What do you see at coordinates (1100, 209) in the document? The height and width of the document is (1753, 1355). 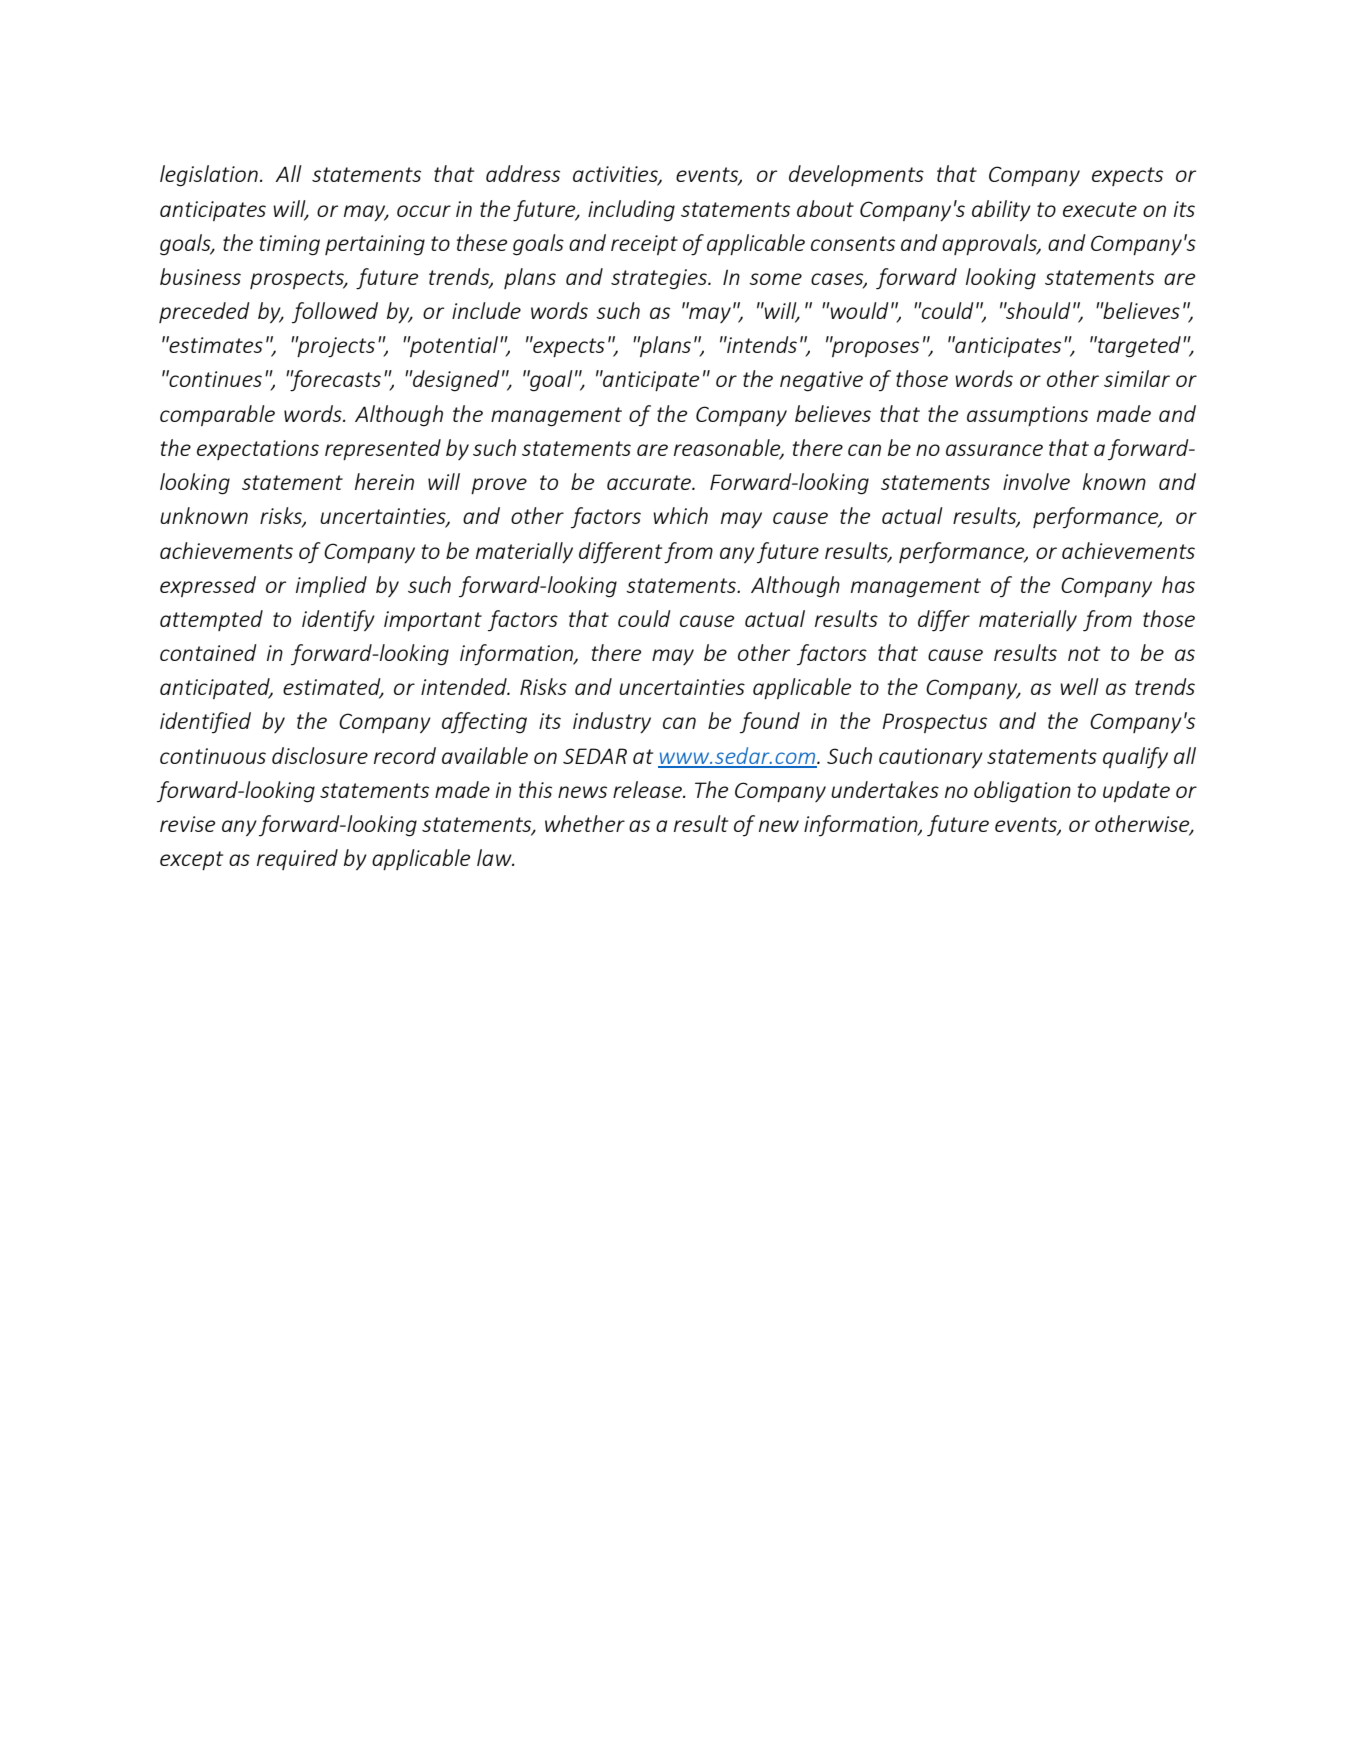 I see `execute` at bounding box center [1100, 209].
